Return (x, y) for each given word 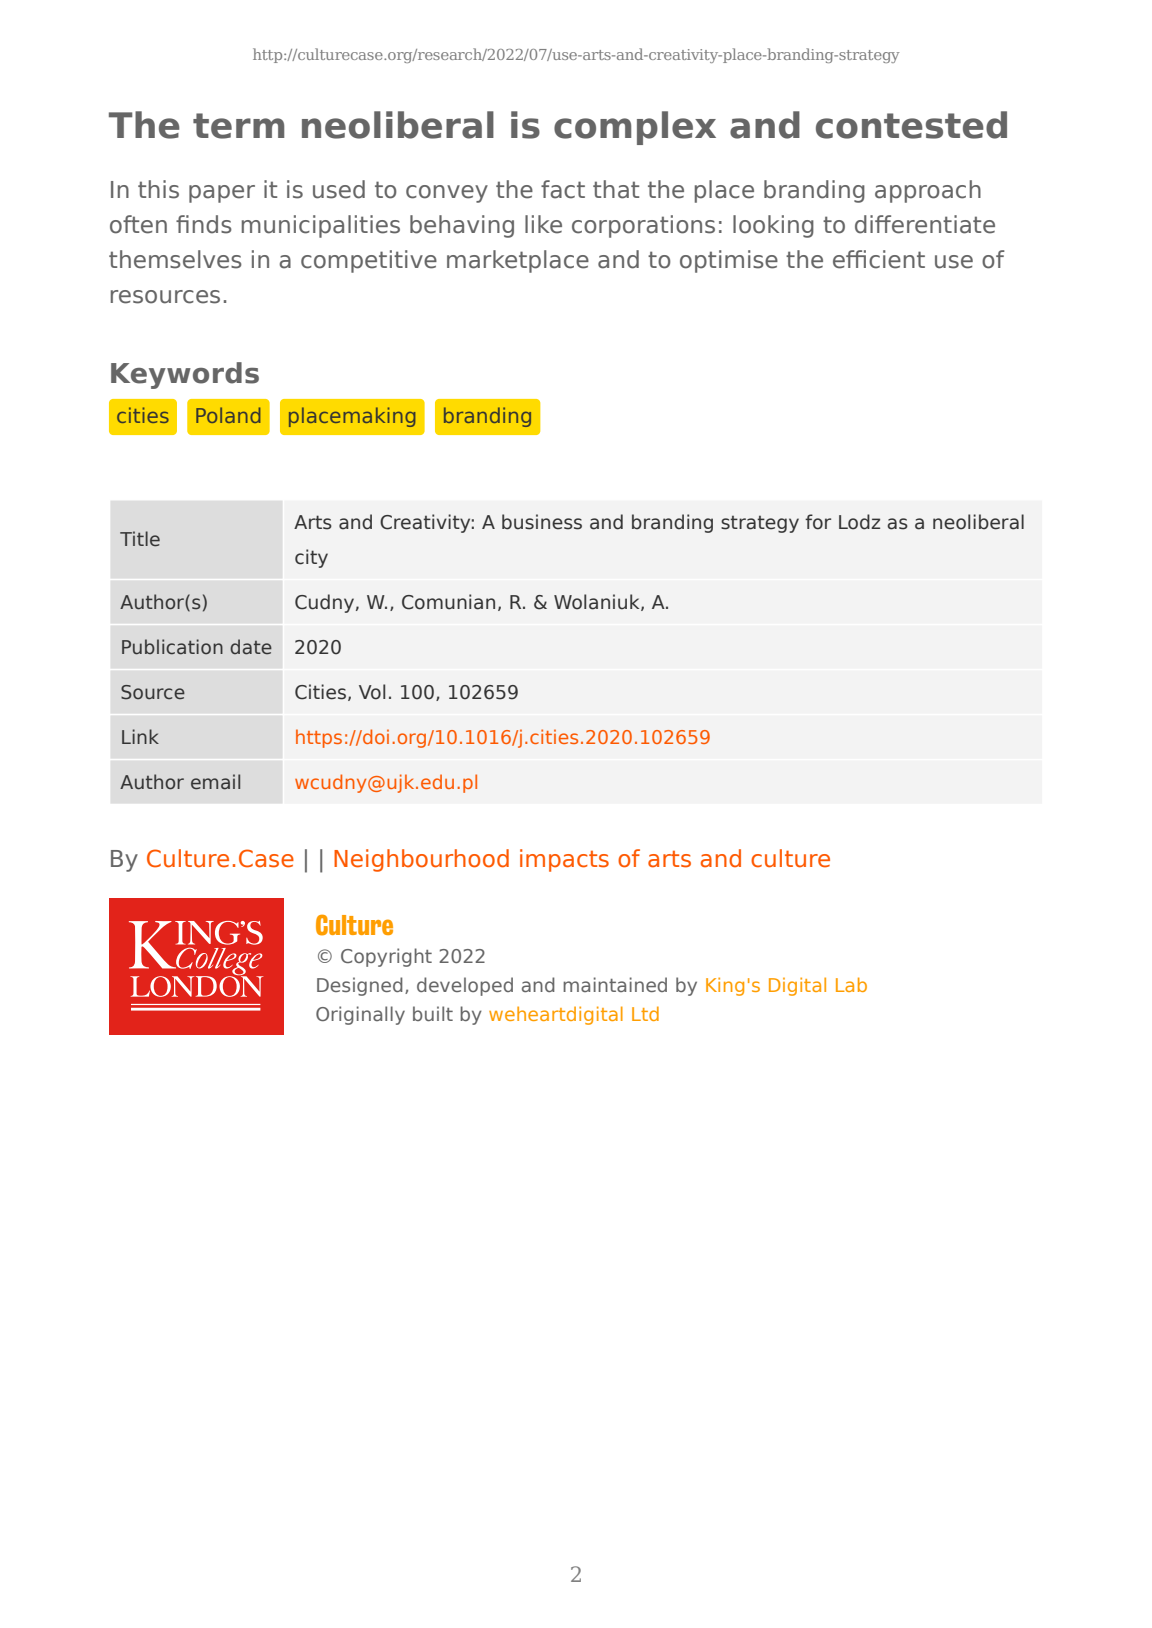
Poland (228, 415)
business (542, 522)
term (238, 126)
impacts (564, 860)
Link (140, 736)
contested (911, 125)
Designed (360, 986)
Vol (372, 692)
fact (563, 189)
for (818, 522)
